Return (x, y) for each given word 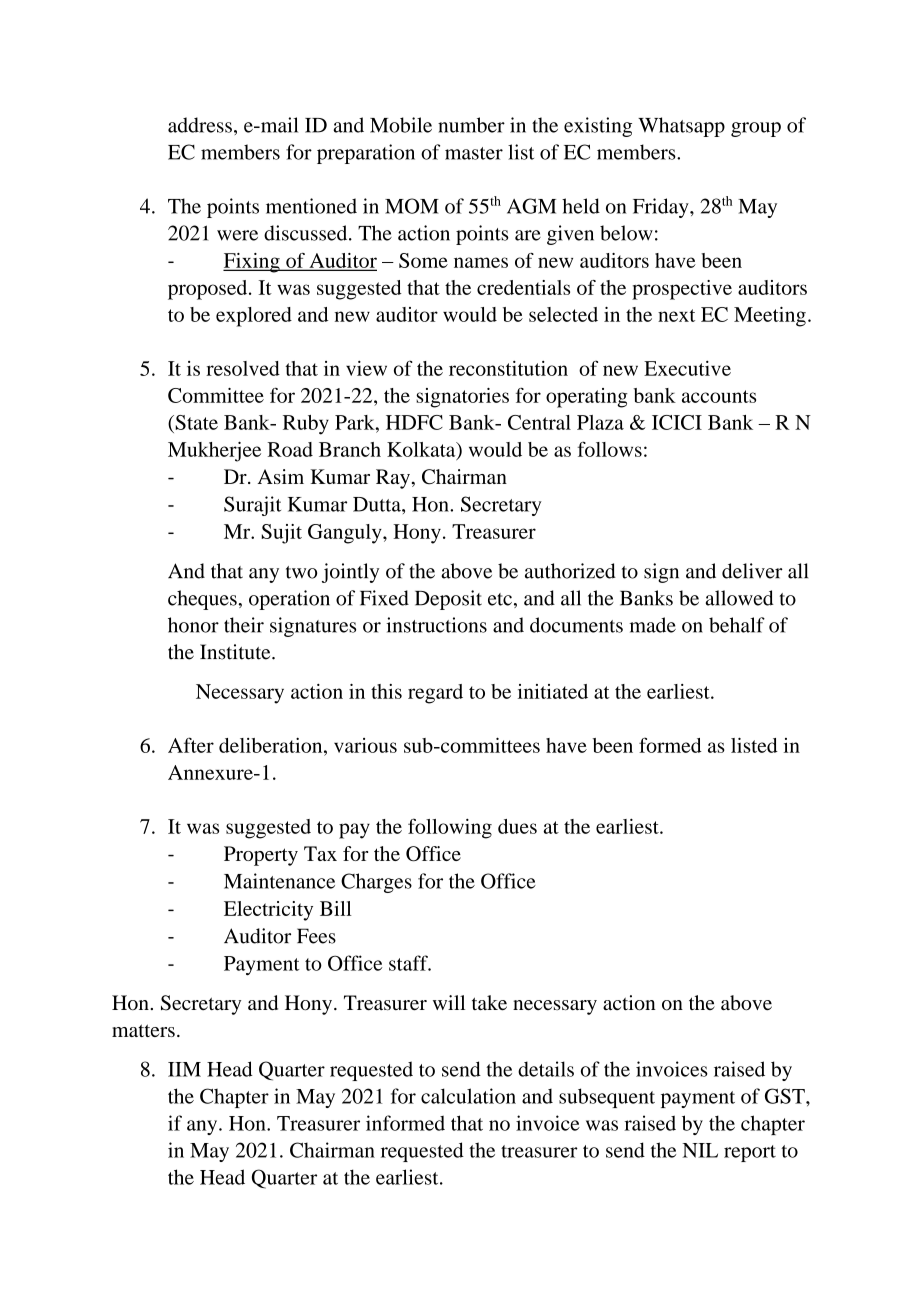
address (200, 125)
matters (143, 1030)
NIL (700, 1150)
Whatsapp (681, 127)
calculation (468, 1096)
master (474, 153)
